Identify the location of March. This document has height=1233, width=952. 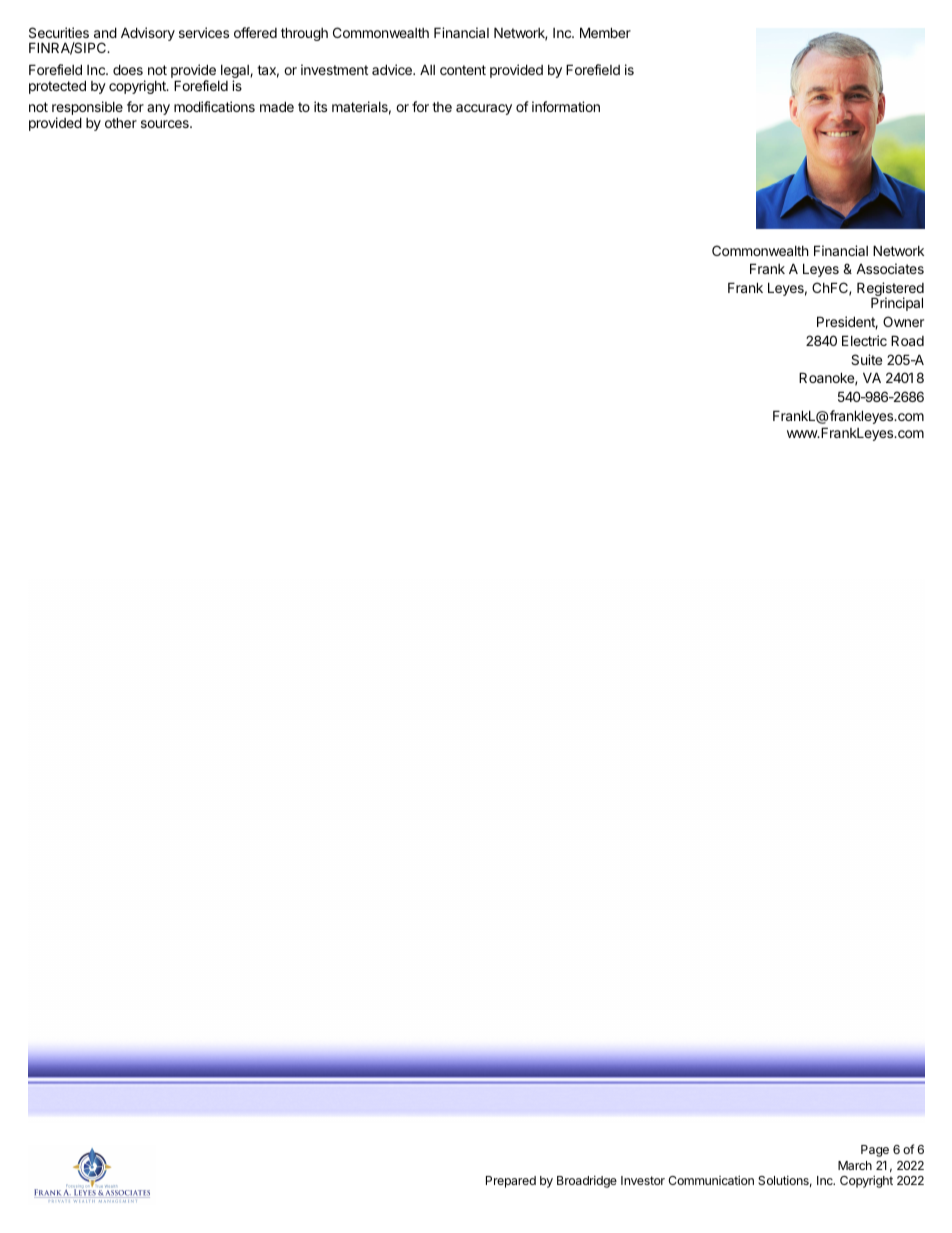
(855, 1165).
